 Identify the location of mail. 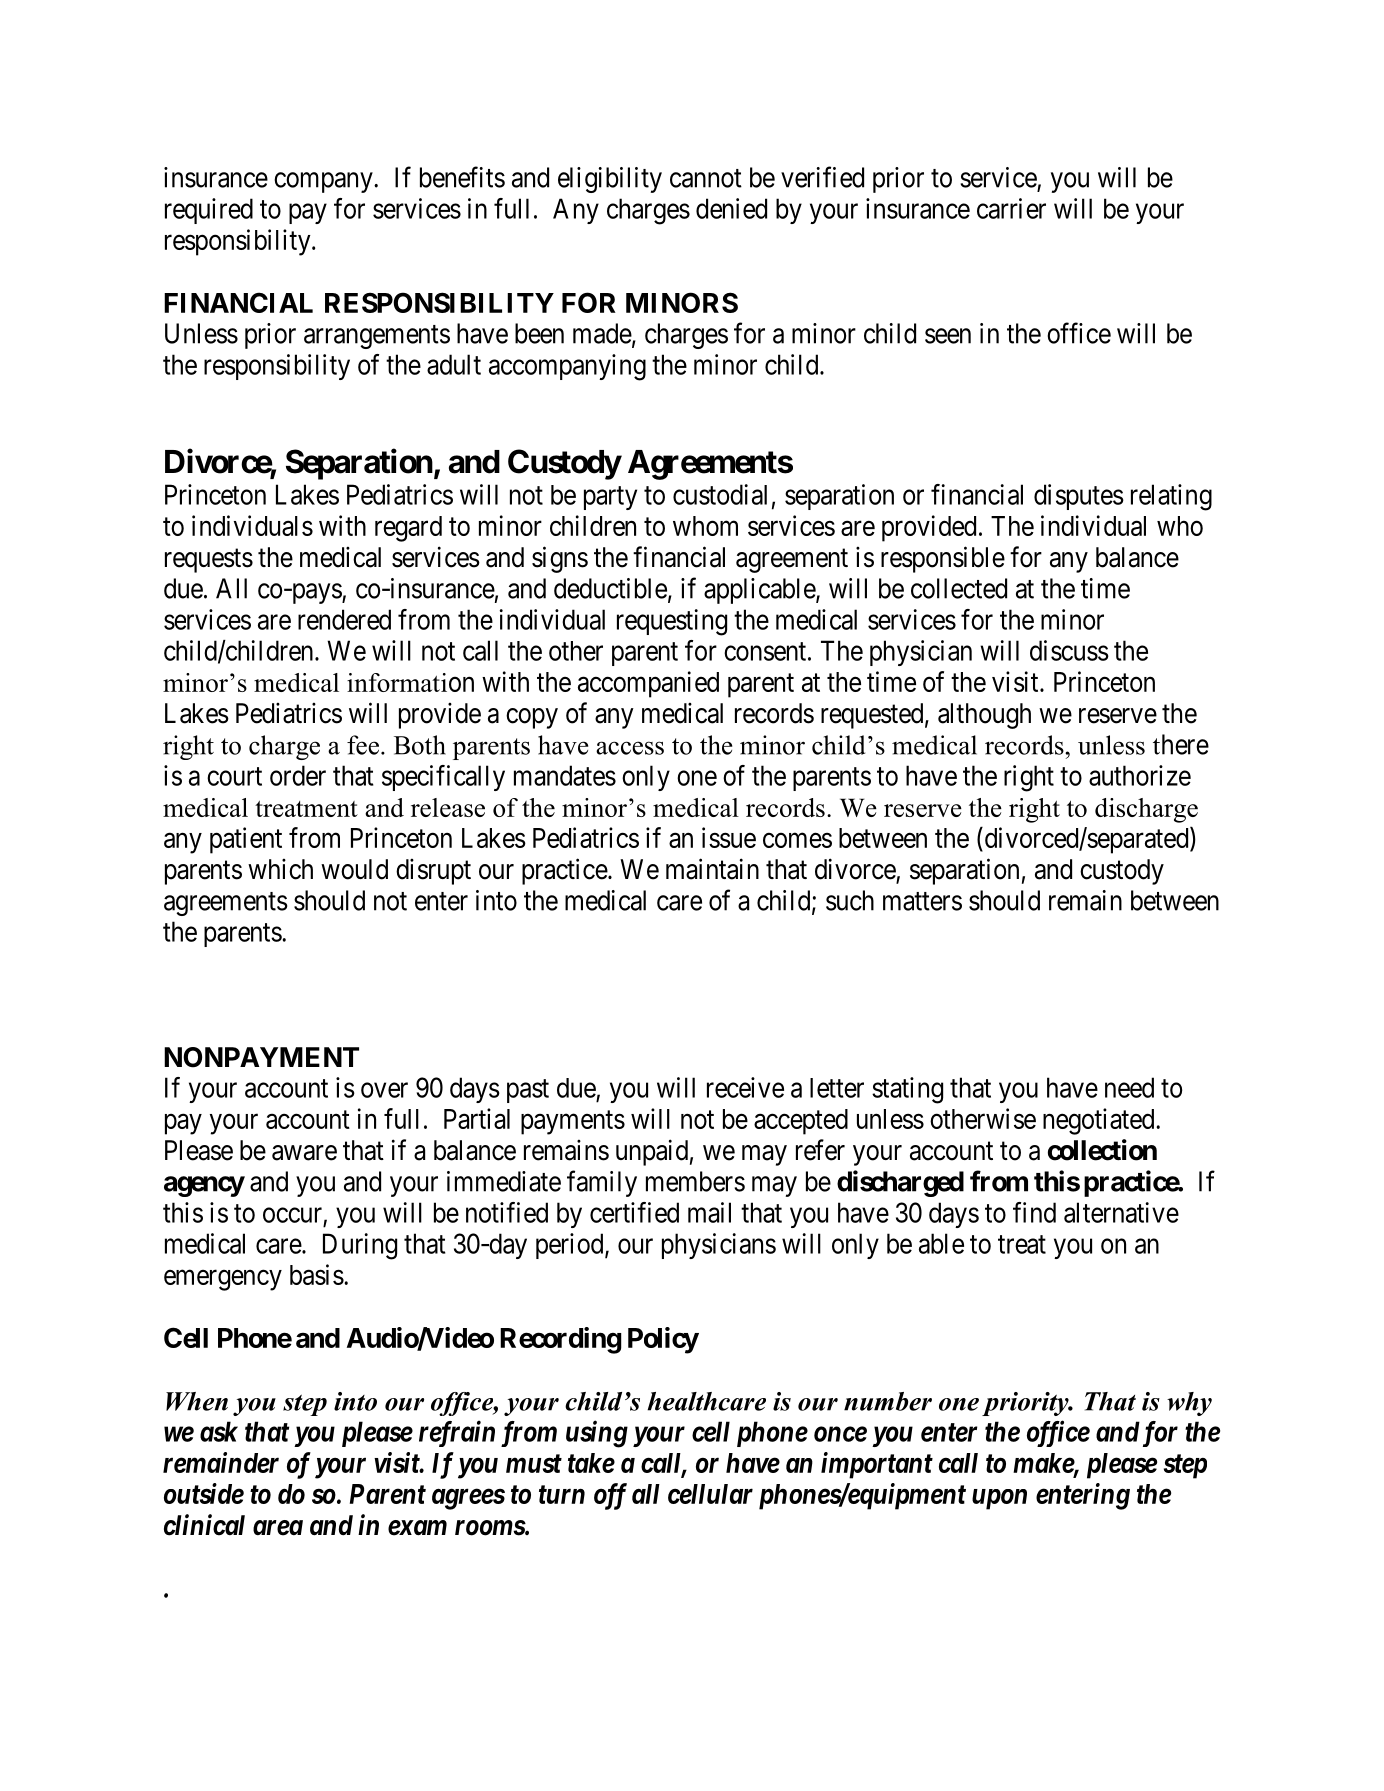
(709, 1212).
